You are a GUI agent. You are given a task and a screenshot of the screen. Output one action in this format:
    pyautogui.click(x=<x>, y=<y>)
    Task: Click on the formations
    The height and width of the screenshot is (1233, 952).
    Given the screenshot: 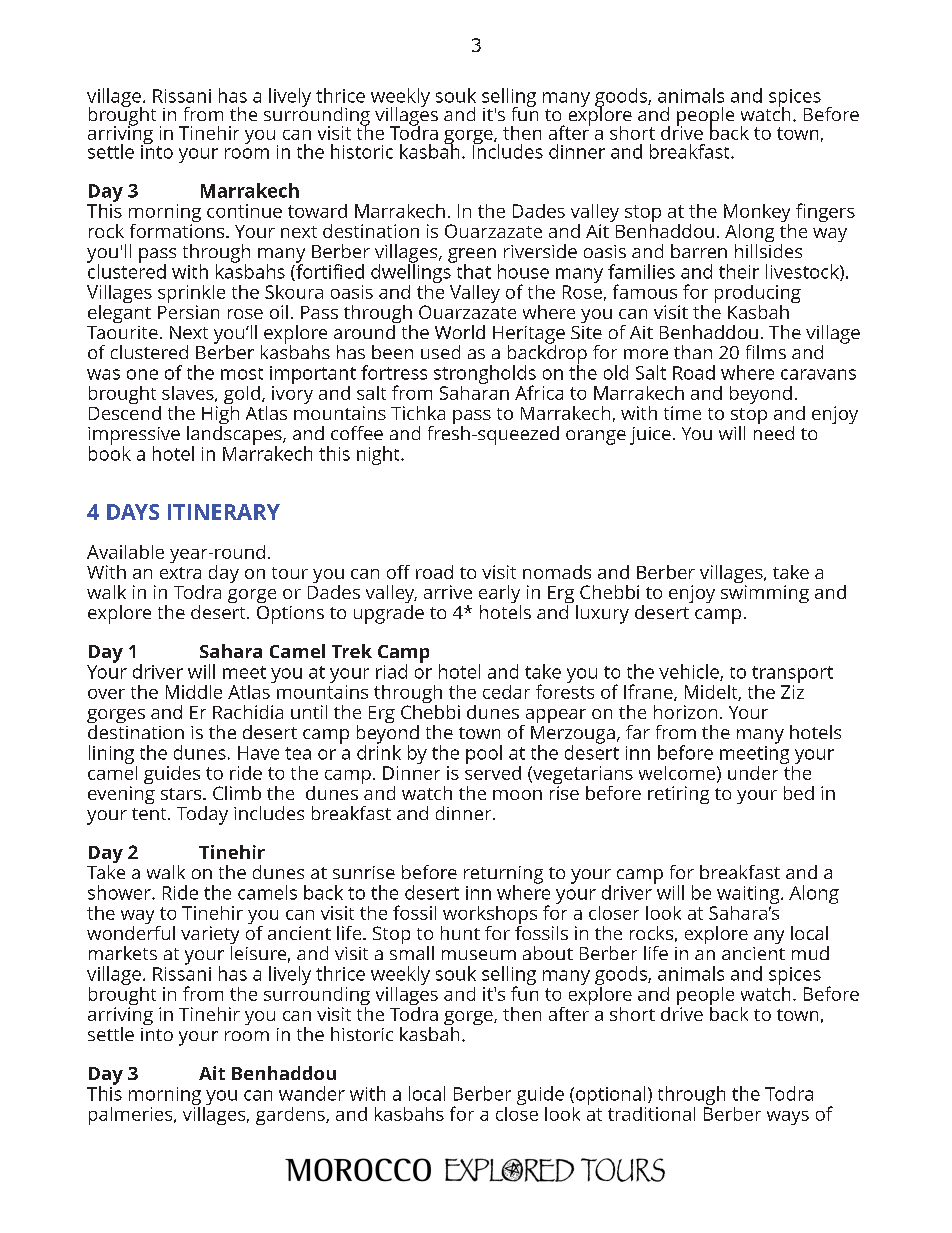 What is the action you would take?
    pyautogui.click(x=178, y=229)
